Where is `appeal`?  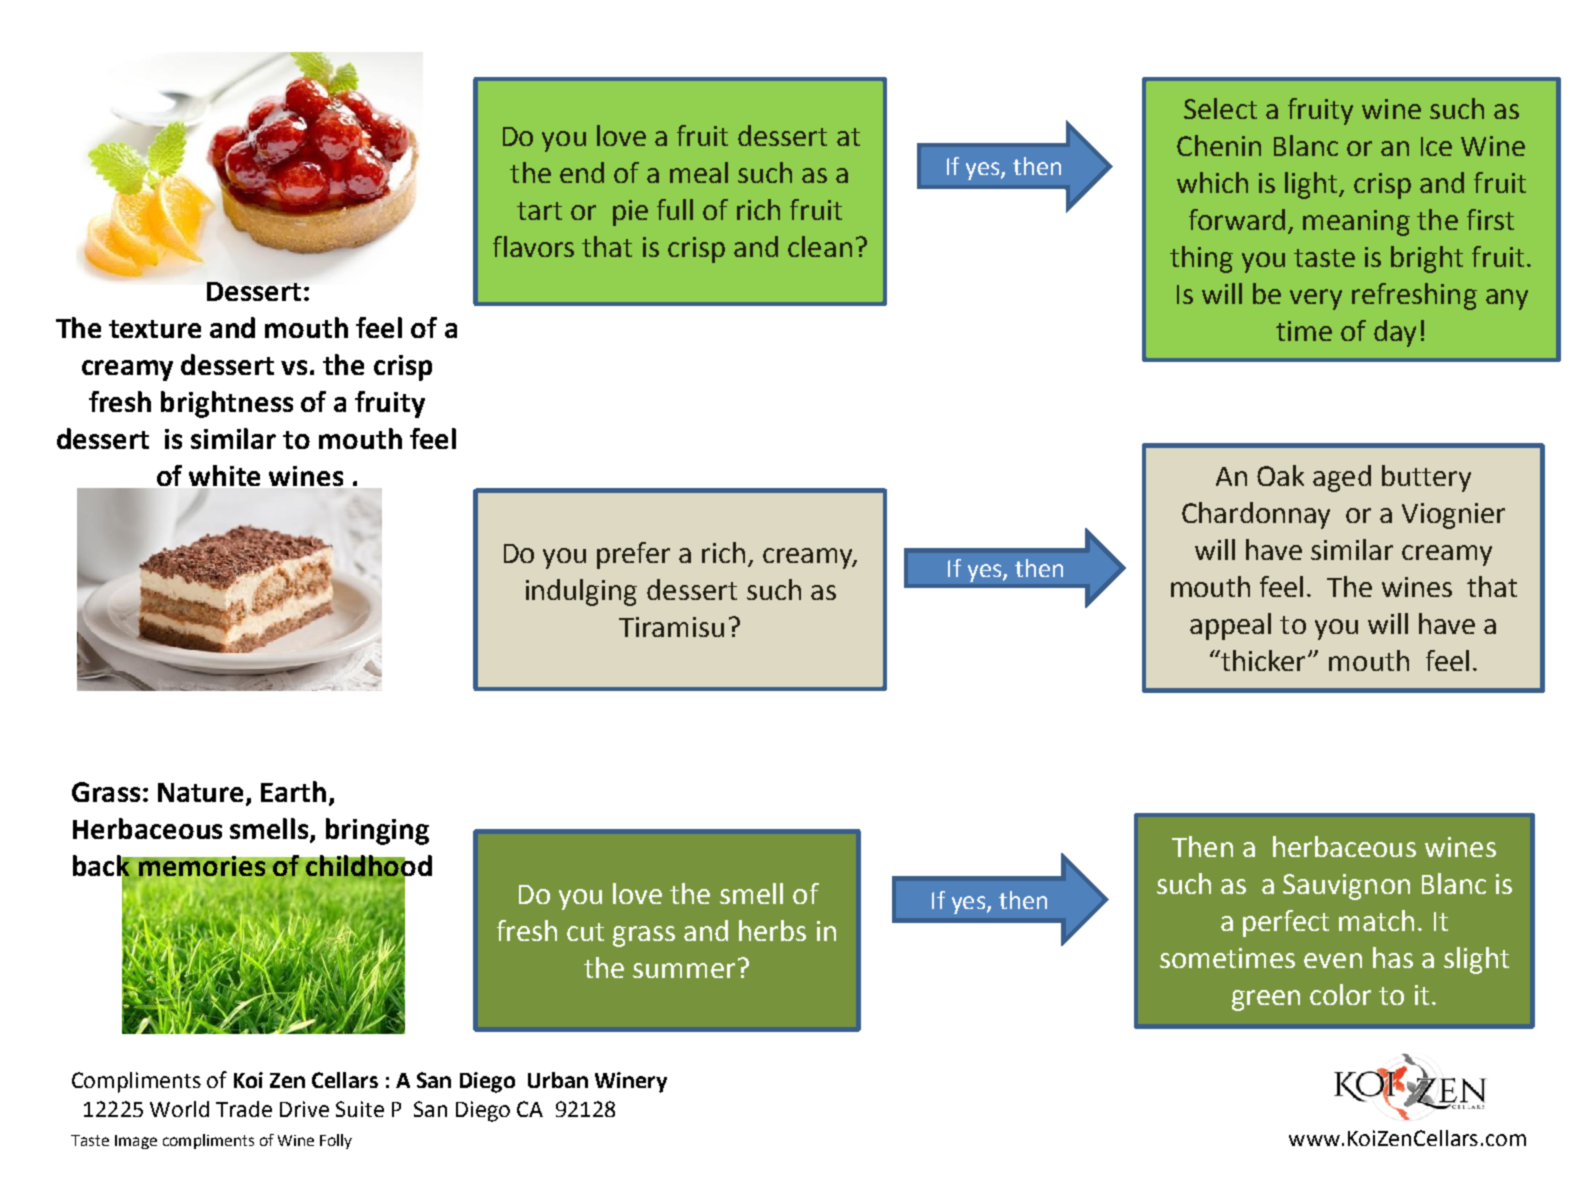
appeal is located at coordinates (1230, 626).
